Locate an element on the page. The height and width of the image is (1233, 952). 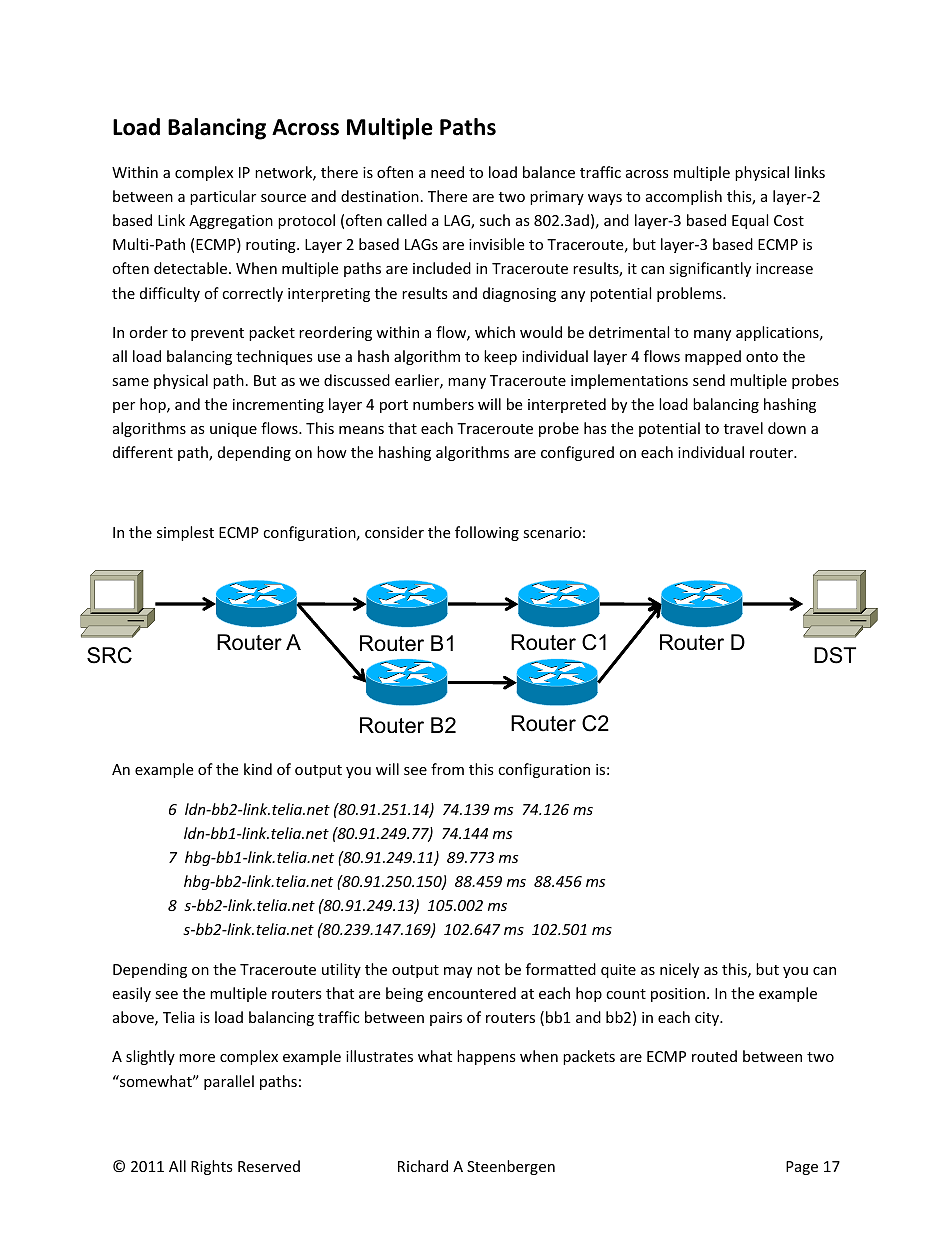
Rights is located at coordinates (212, 1167).
